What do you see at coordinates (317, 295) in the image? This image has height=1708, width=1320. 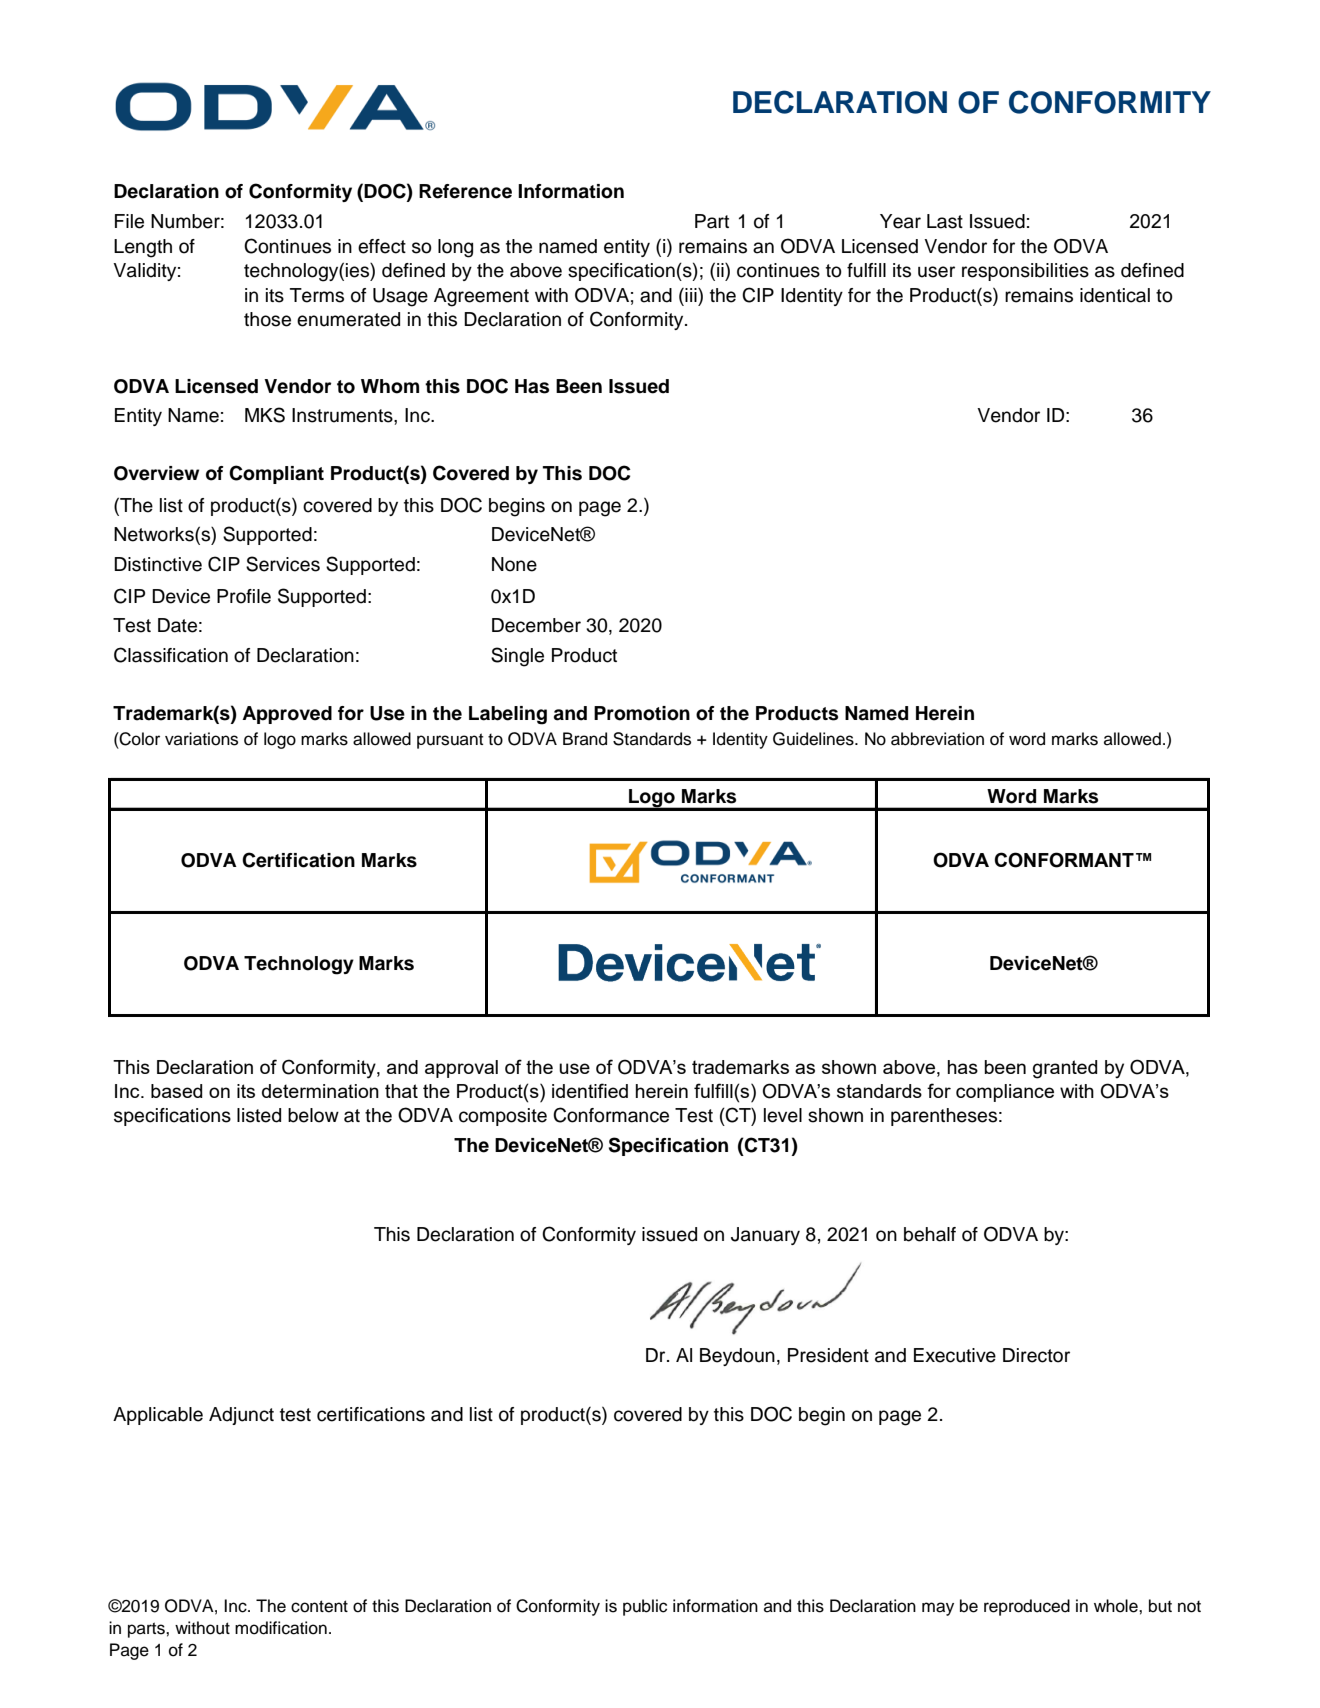 I see `Terms` at bounding box center [317, 295].
